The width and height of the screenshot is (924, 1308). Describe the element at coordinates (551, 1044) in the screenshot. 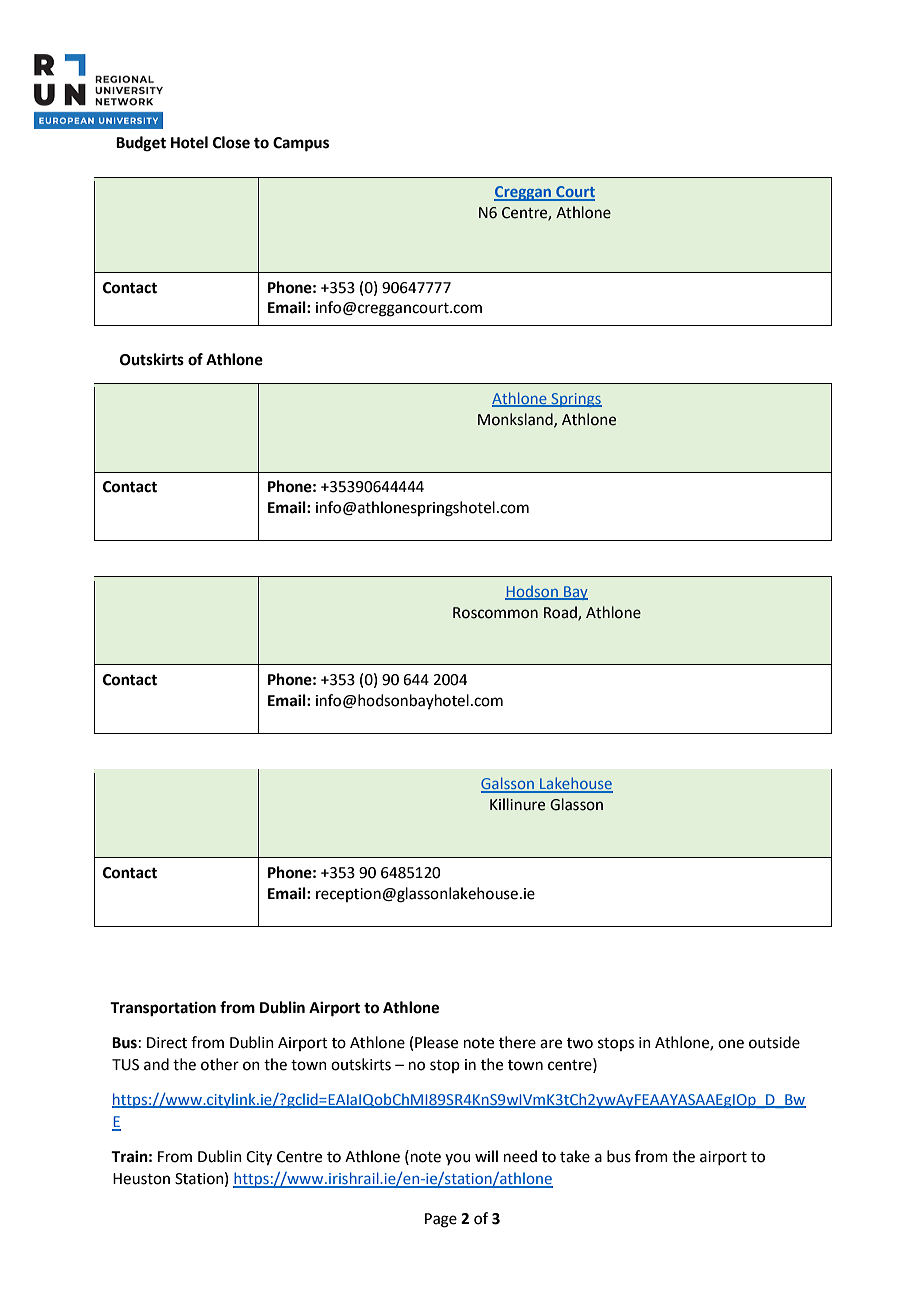

I see `are` at that location.
